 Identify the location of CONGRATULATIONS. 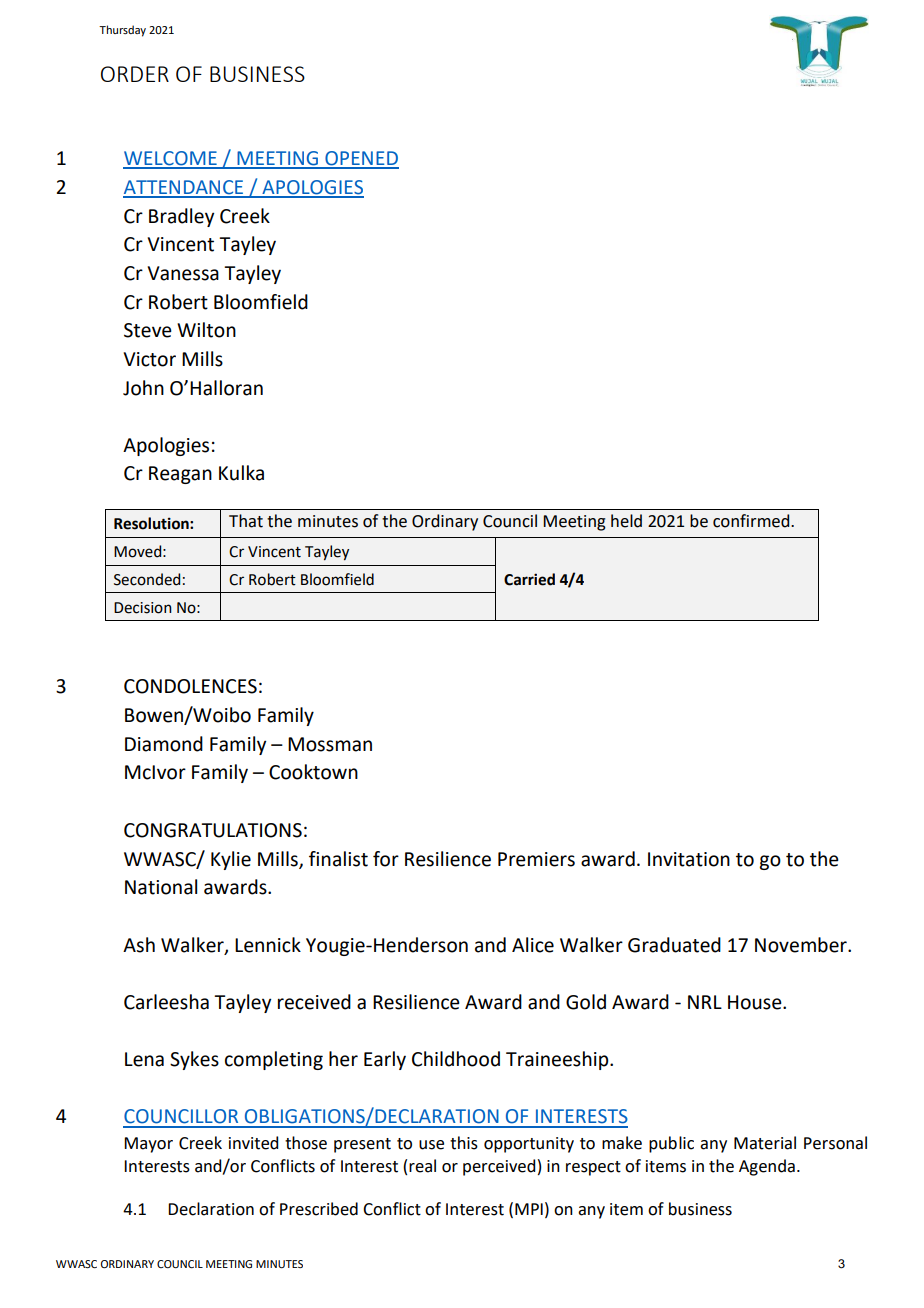
(213, 830).
